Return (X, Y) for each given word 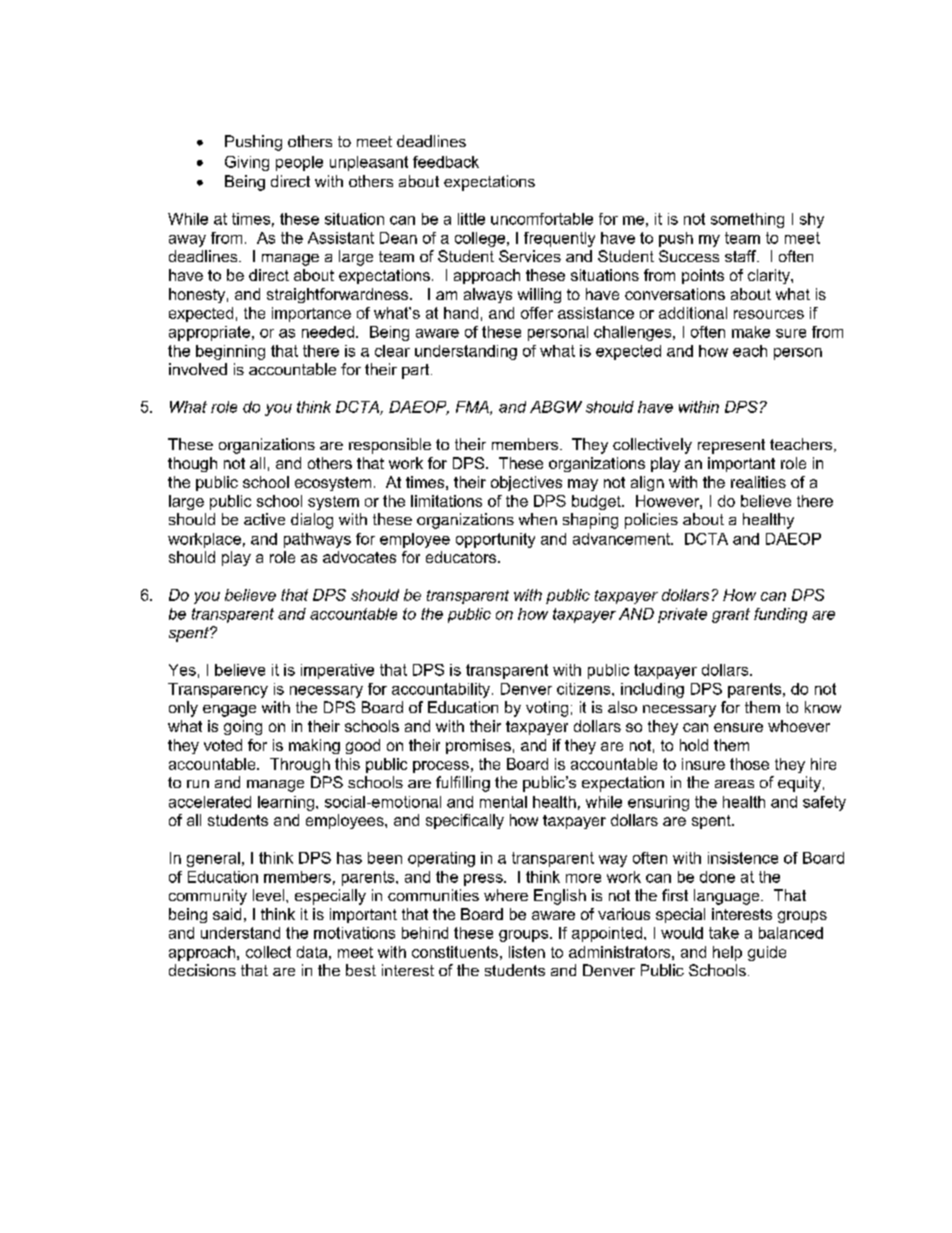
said (227, 914)
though (192, 464)
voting (547, 709)
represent (731, 446)
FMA (473, 408)
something (747, 220)
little (471, 219)
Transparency (218, 690)
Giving (247, 163)
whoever (799, 726)
